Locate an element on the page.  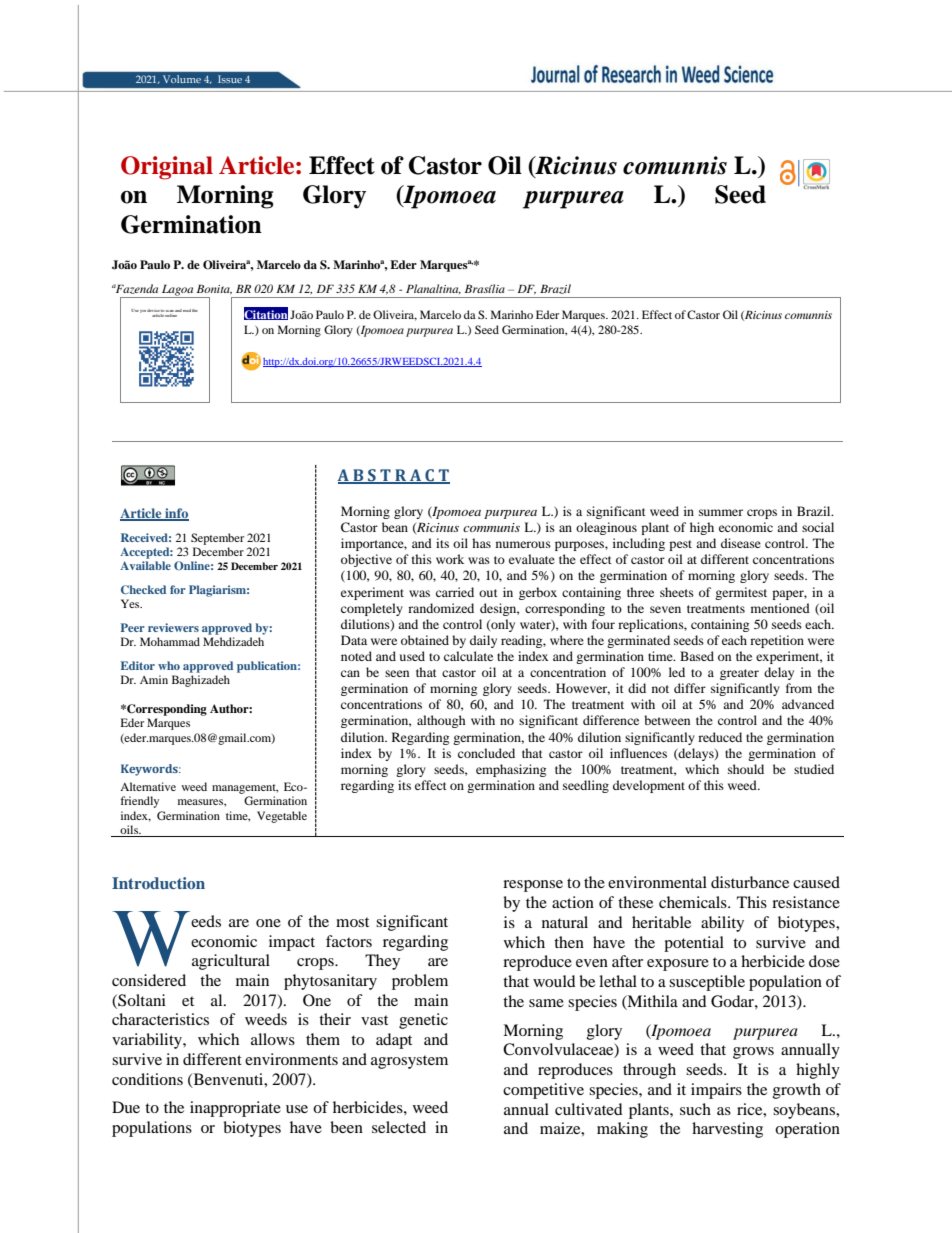
inappropriate is located at coordinates (235, 1109).
